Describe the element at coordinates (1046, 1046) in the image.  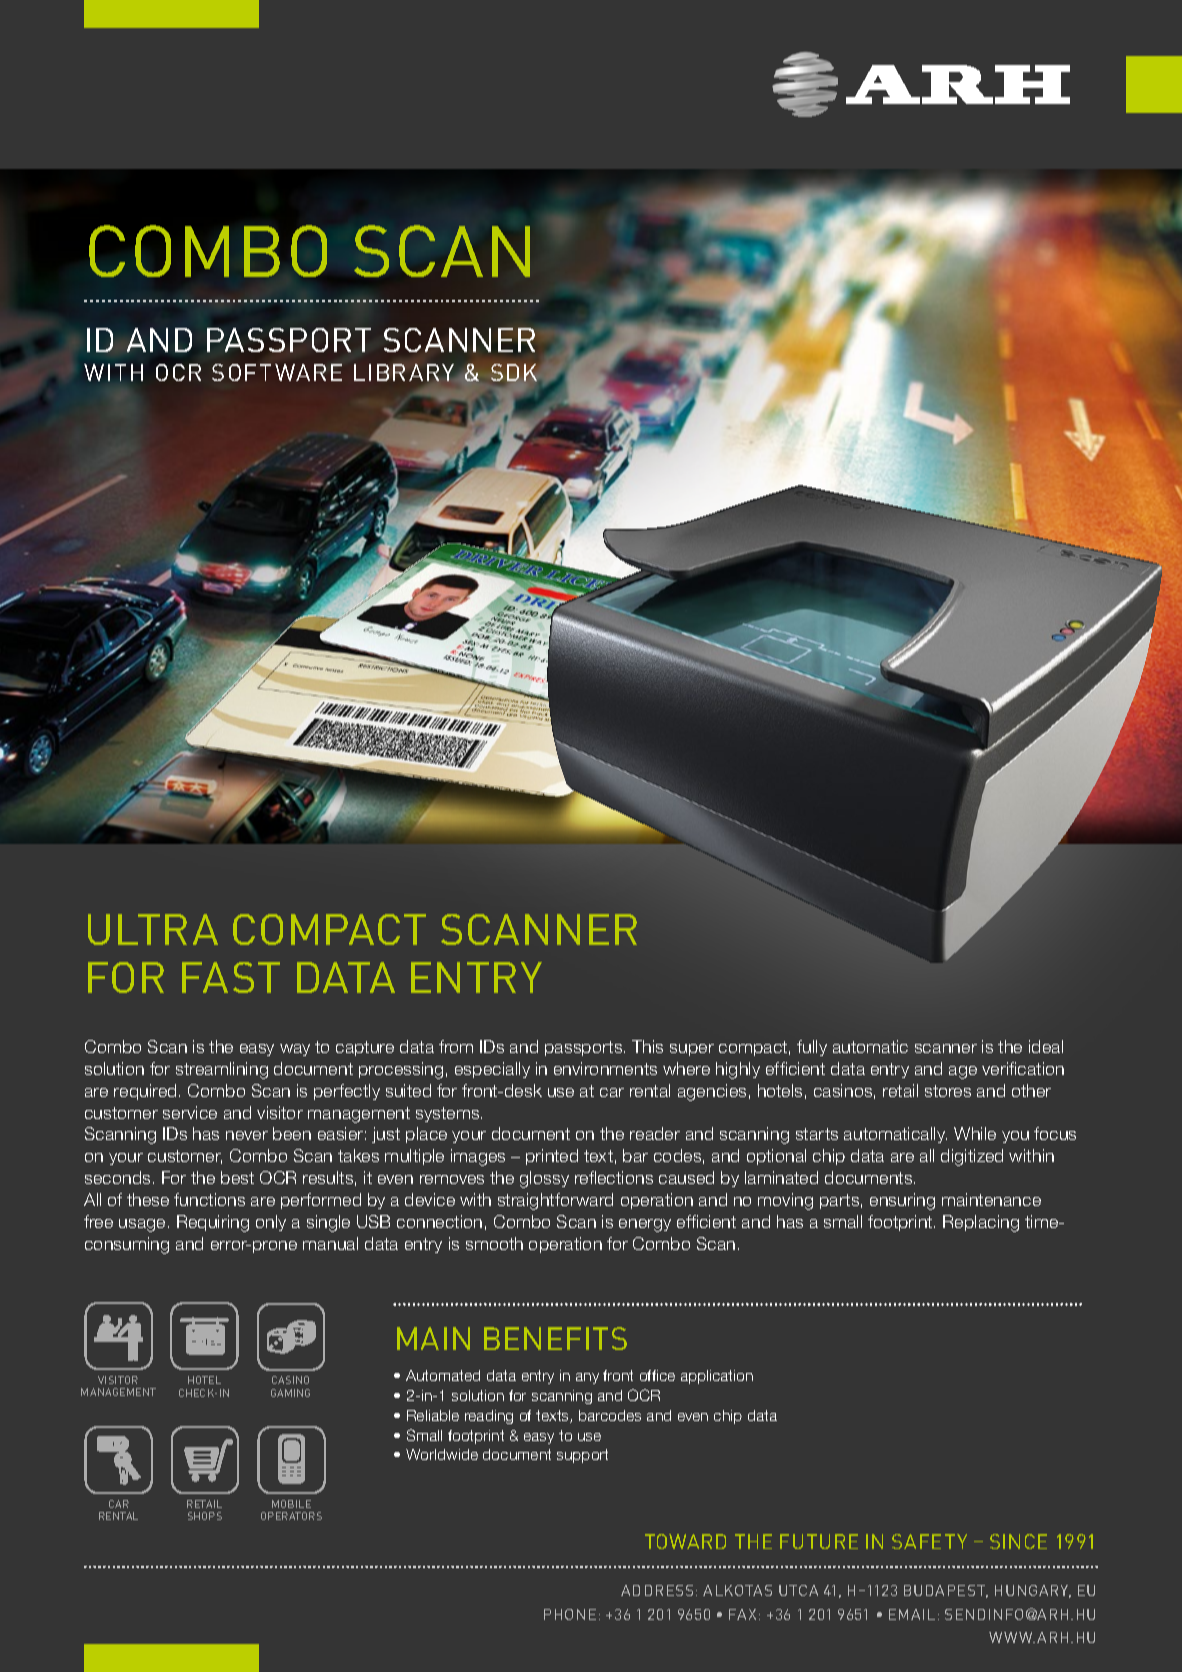
I see `ideal` at that location.
